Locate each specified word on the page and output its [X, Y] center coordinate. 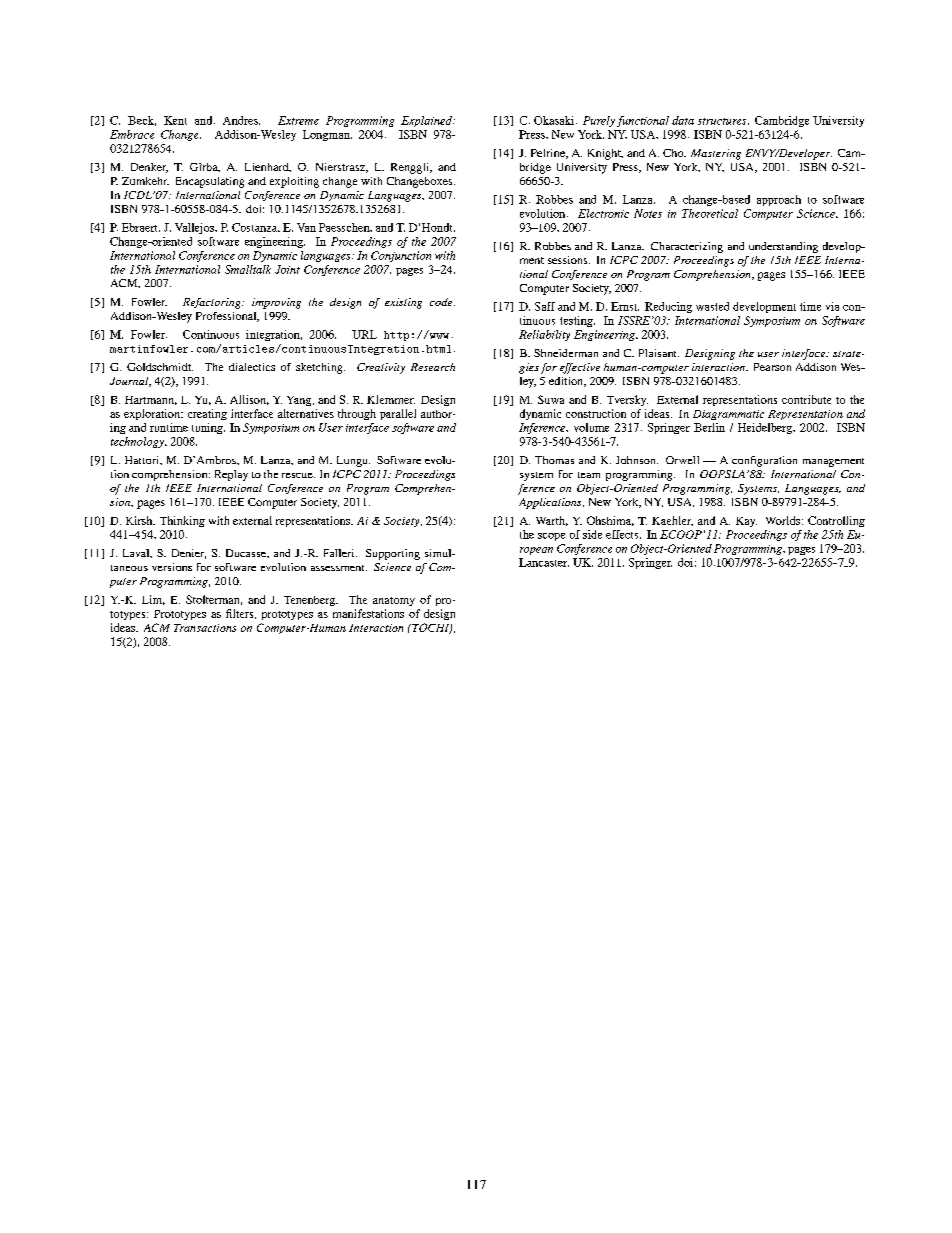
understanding [783, 247]
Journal [130, 382]
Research [433, 367]
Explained [428, 121]
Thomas [554, 460]
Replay [231, 475]
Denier [189, 554]
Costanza [256, 227]
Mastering [716, 154]
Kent [175, 120]
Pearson [772, 367]
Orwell [682, 460]
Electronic [603, 213]
